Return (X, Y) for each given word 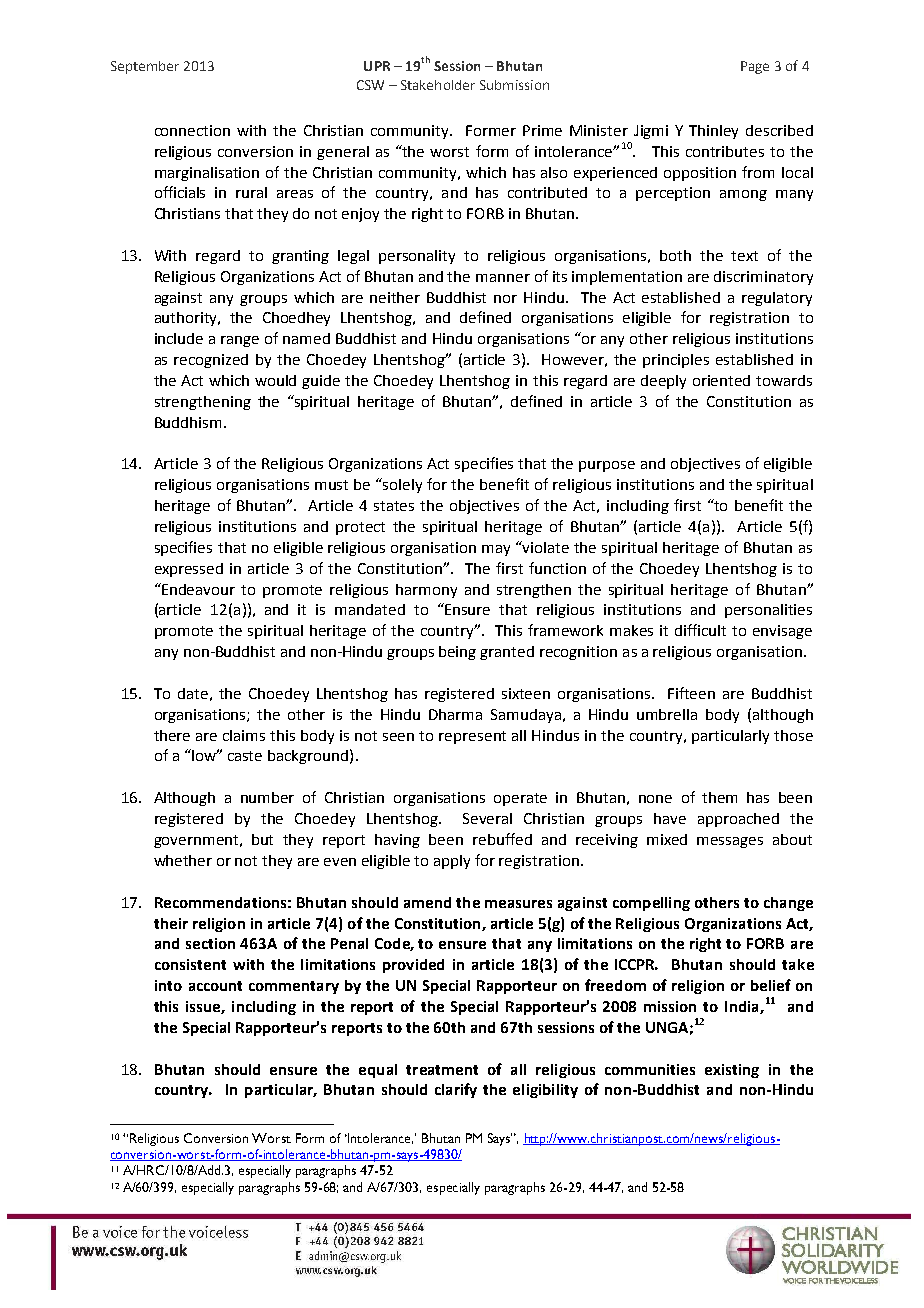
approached (738, 820)
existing (732, 1071)
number (267, 797)
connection (192, 130)
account (215, 986)
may (496, 550)
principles (676, 361)
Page (755, 67)
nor (505, 299)
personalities (768, 611)
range (240, 341)
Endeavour (197, 589)
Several (487, 818)
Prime (542, 130)
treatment (442, 1070)
